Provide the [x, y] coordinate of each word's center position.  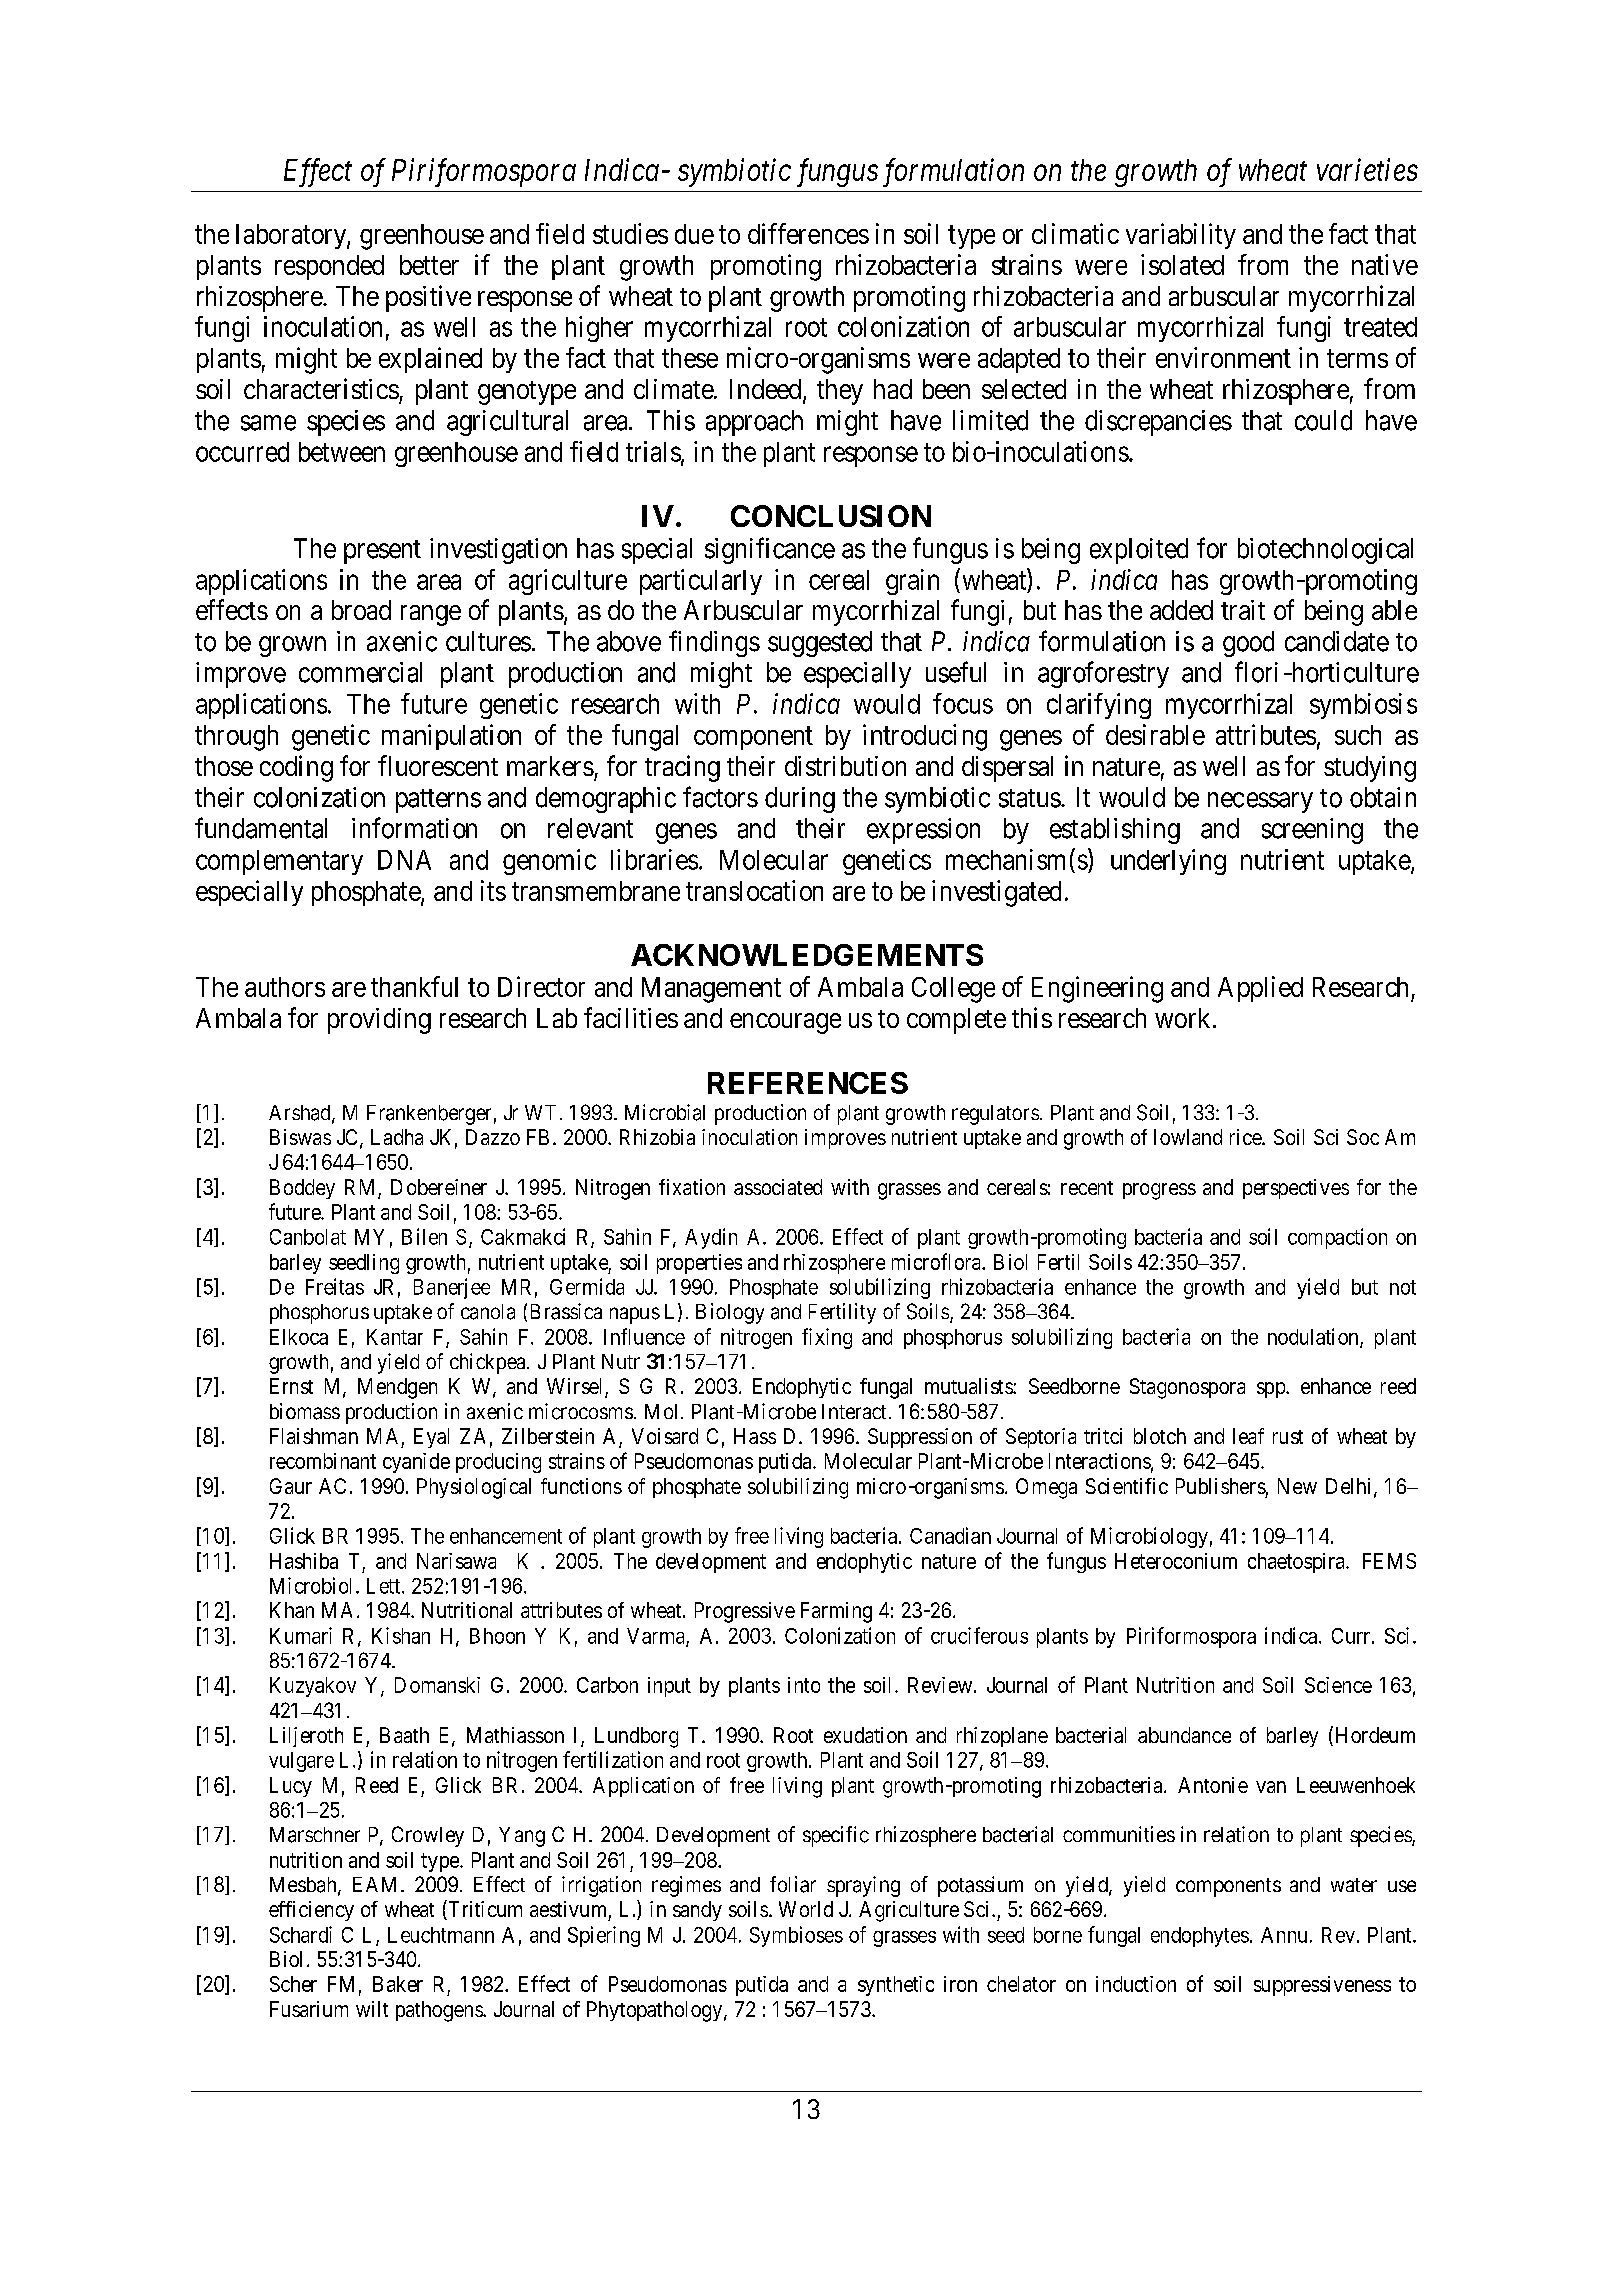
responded [329, 267]
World [806, 1909]
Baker [398, 1984]
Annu [1284, 1935]
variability [1181, 236]
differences [808, 233]
